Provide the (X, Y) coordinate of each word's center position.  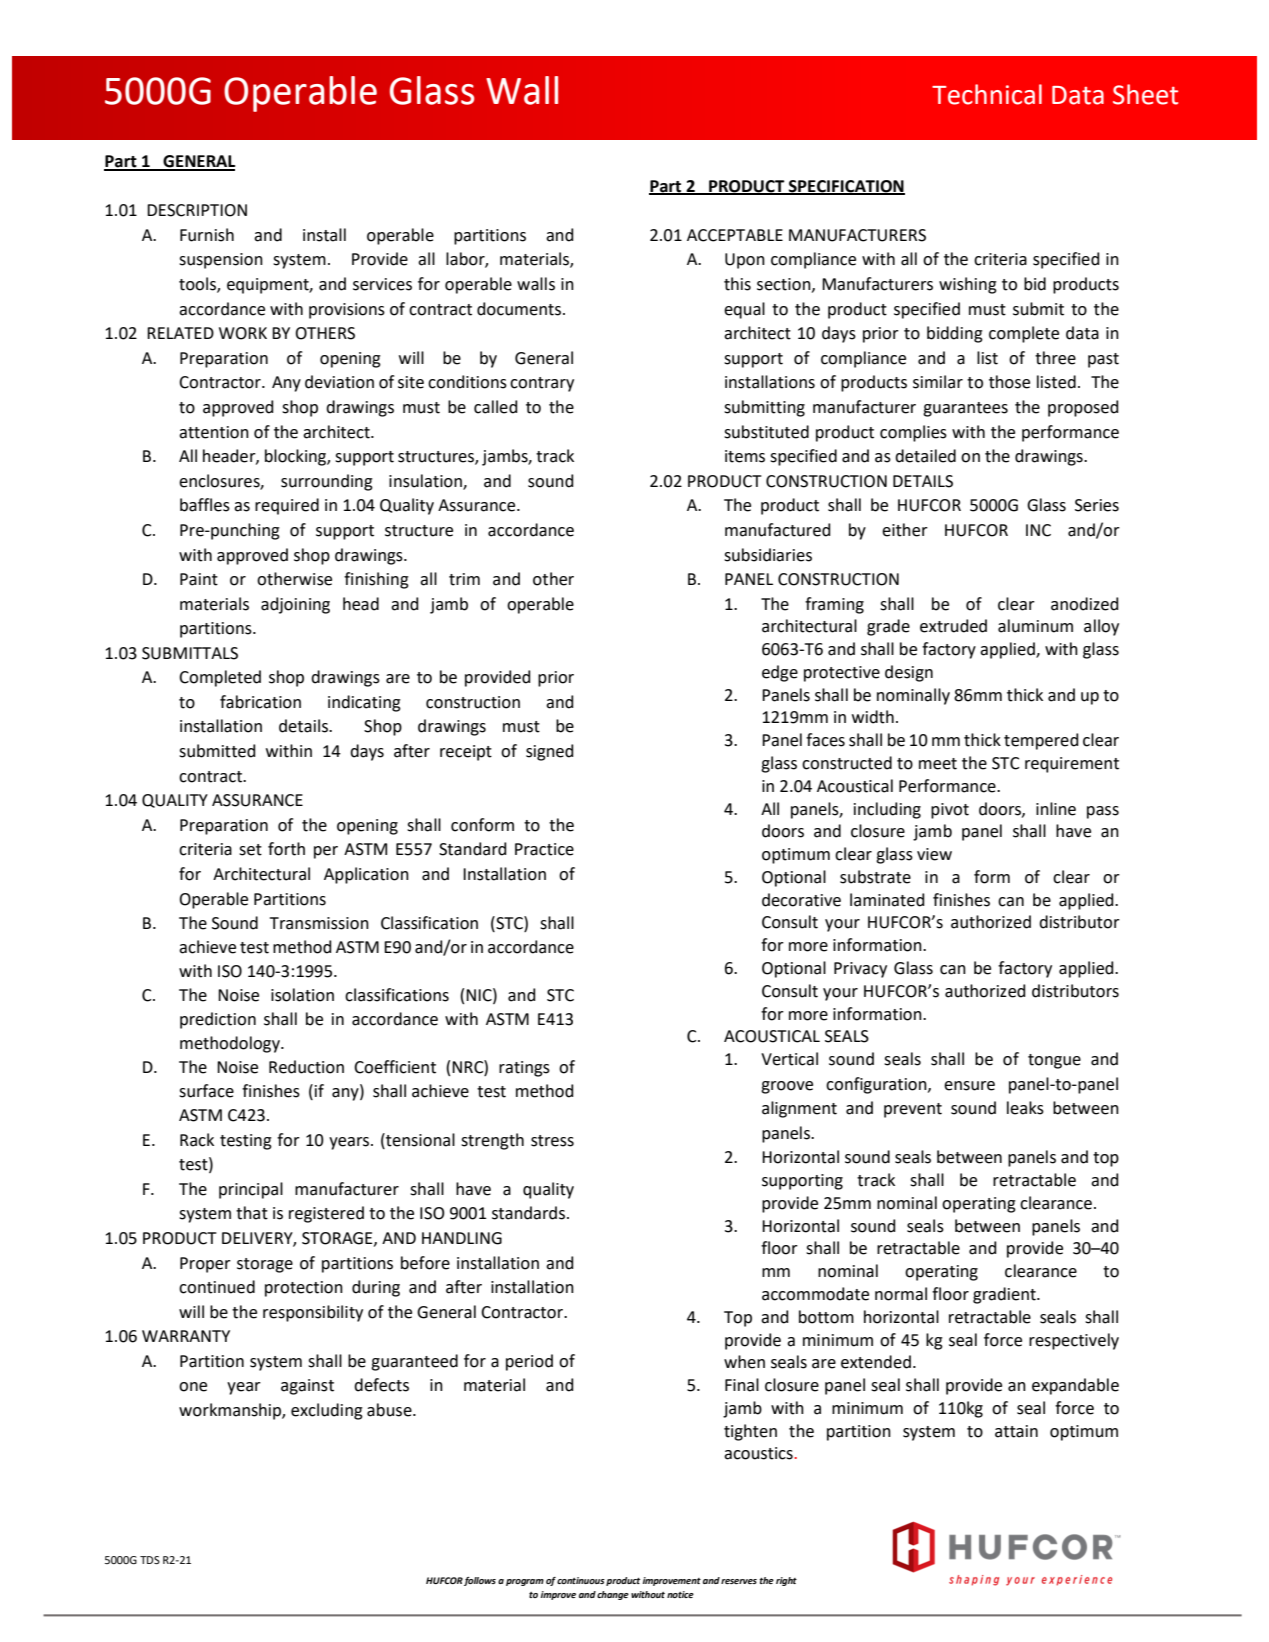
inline (1056, 809)
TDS (150, 1560)
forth (286, 849)
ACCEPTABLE (735, 235)
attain (1016, 1431)
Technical (987, 94)
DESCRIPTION (197, 210)
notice (680, 1594)
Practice (544, 849)
